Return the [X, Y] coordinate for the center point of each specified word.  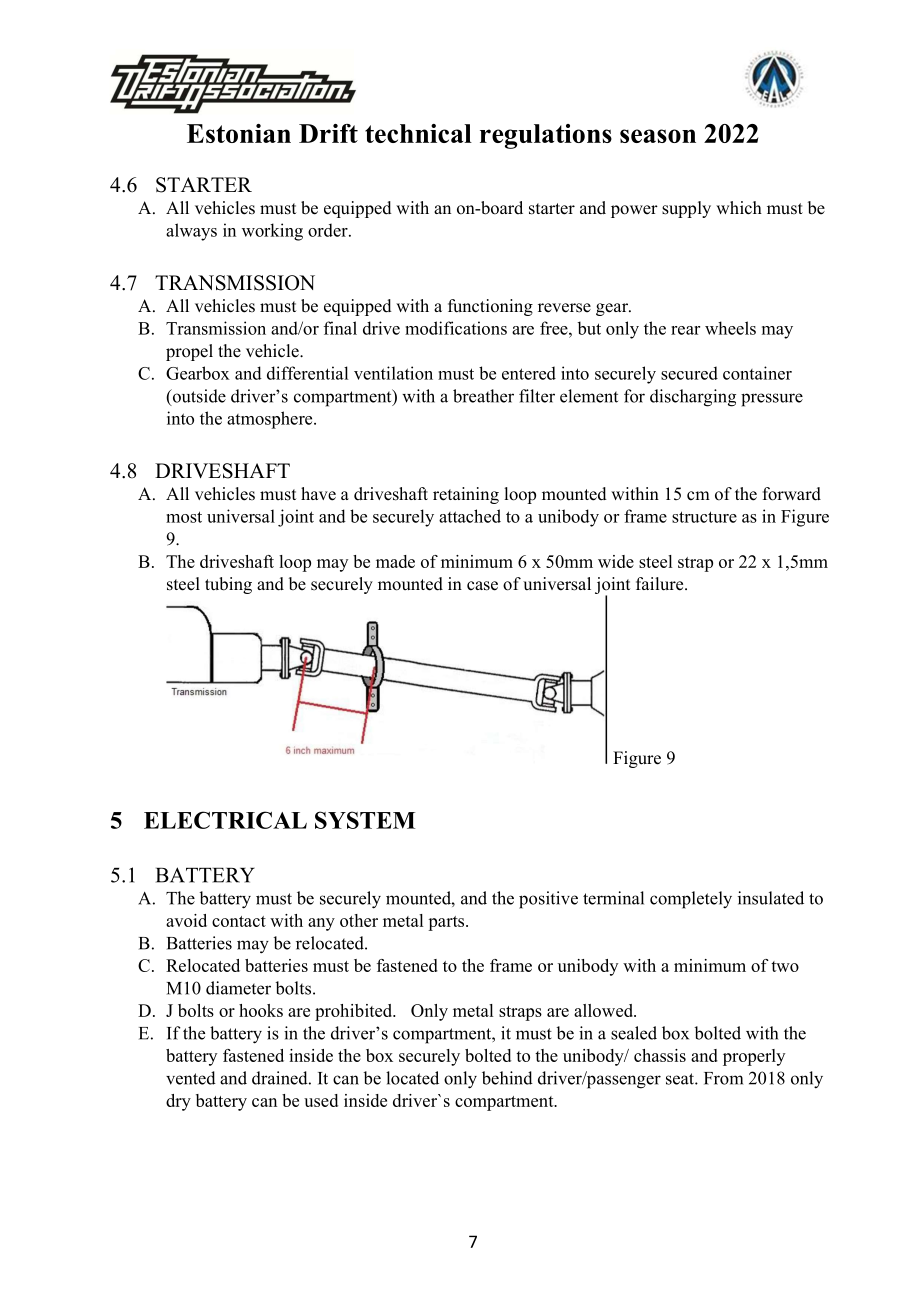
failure [661, 584]
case [482, 586]
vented [191, 1078]
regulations [546, 136]
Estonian [239, 133]
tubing [228, 585]
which [739, 208]
